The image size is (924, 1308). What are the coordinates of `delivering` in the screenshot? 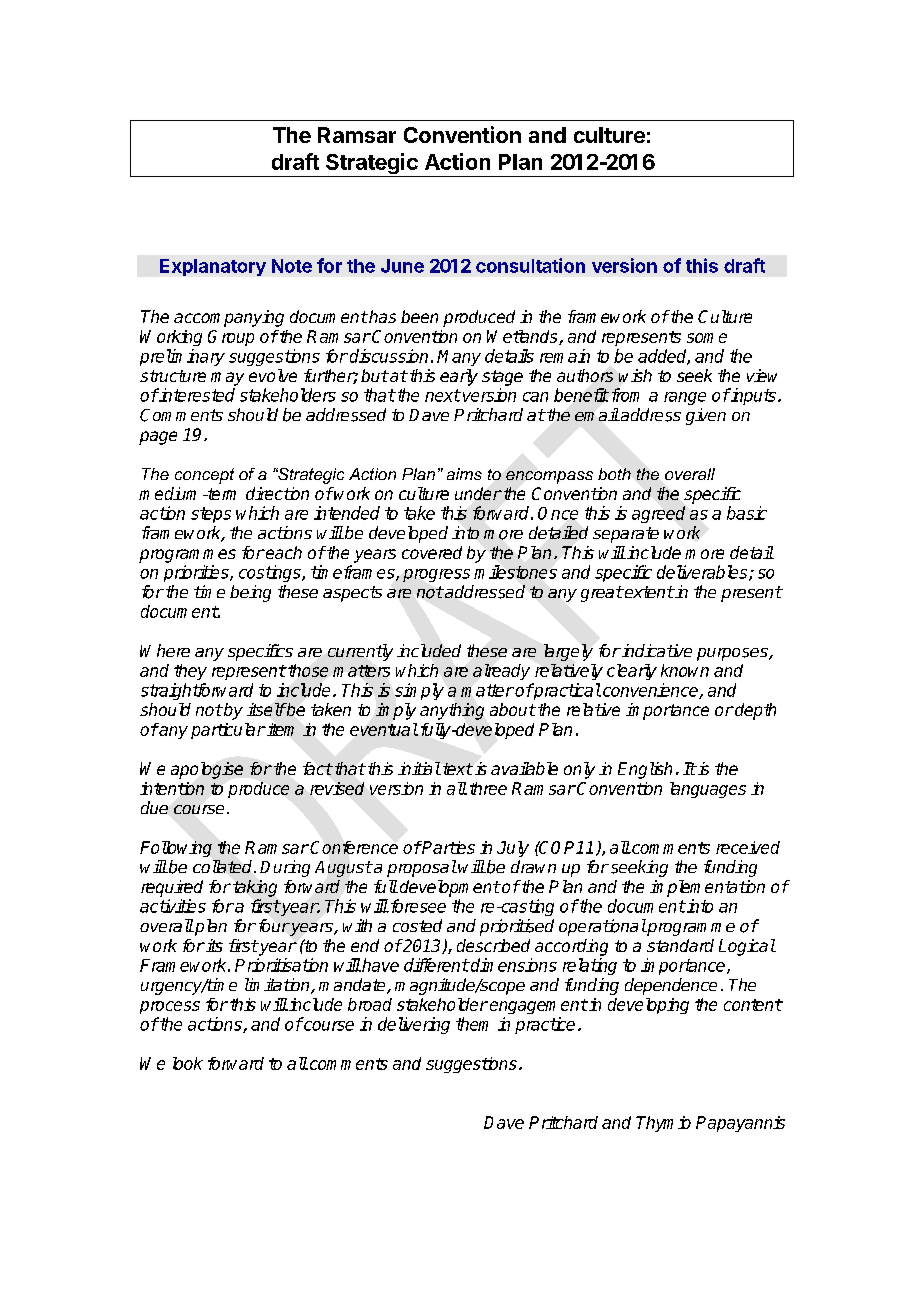 It's located at (414, 1025).
